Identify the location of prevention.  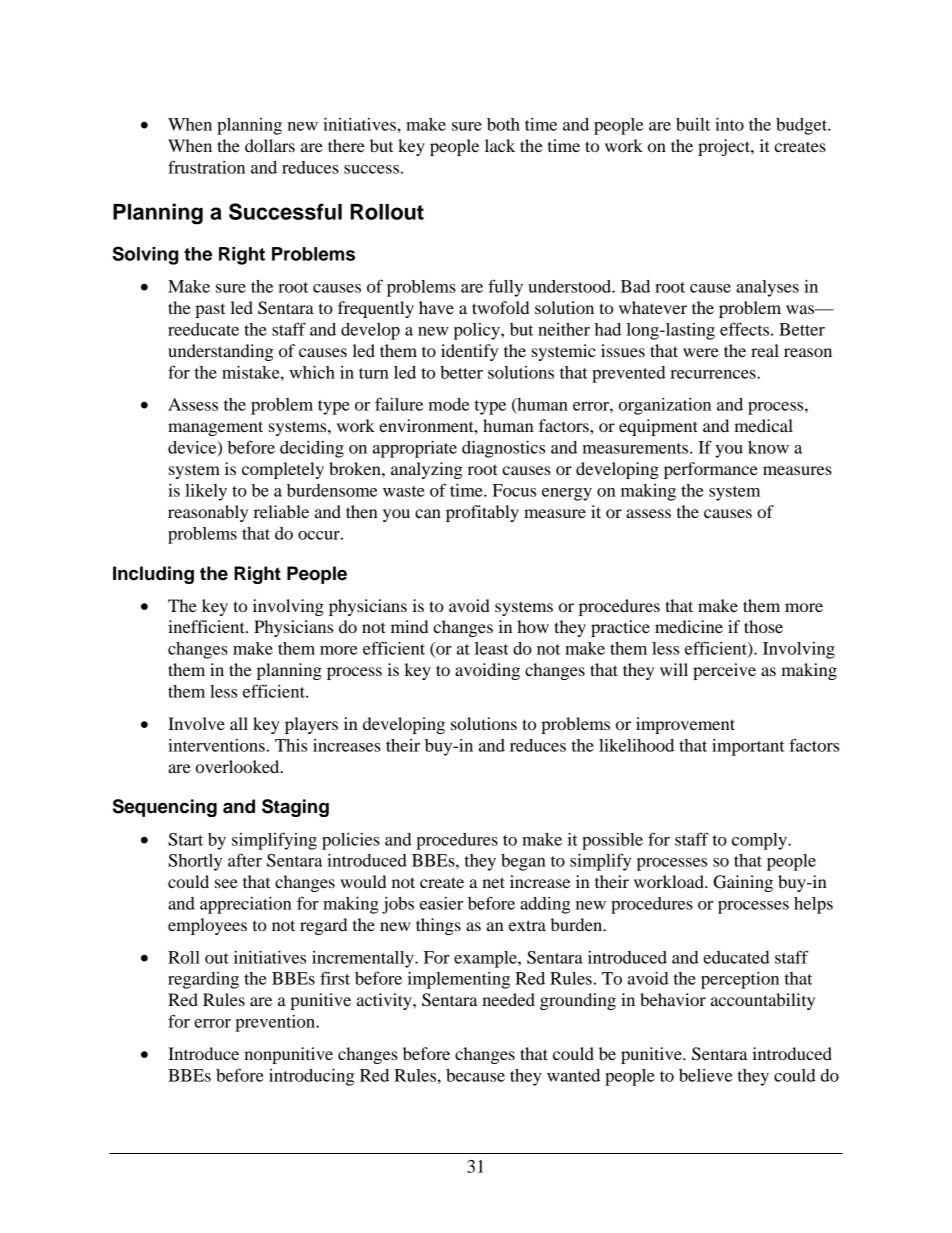
(276, 1023).
